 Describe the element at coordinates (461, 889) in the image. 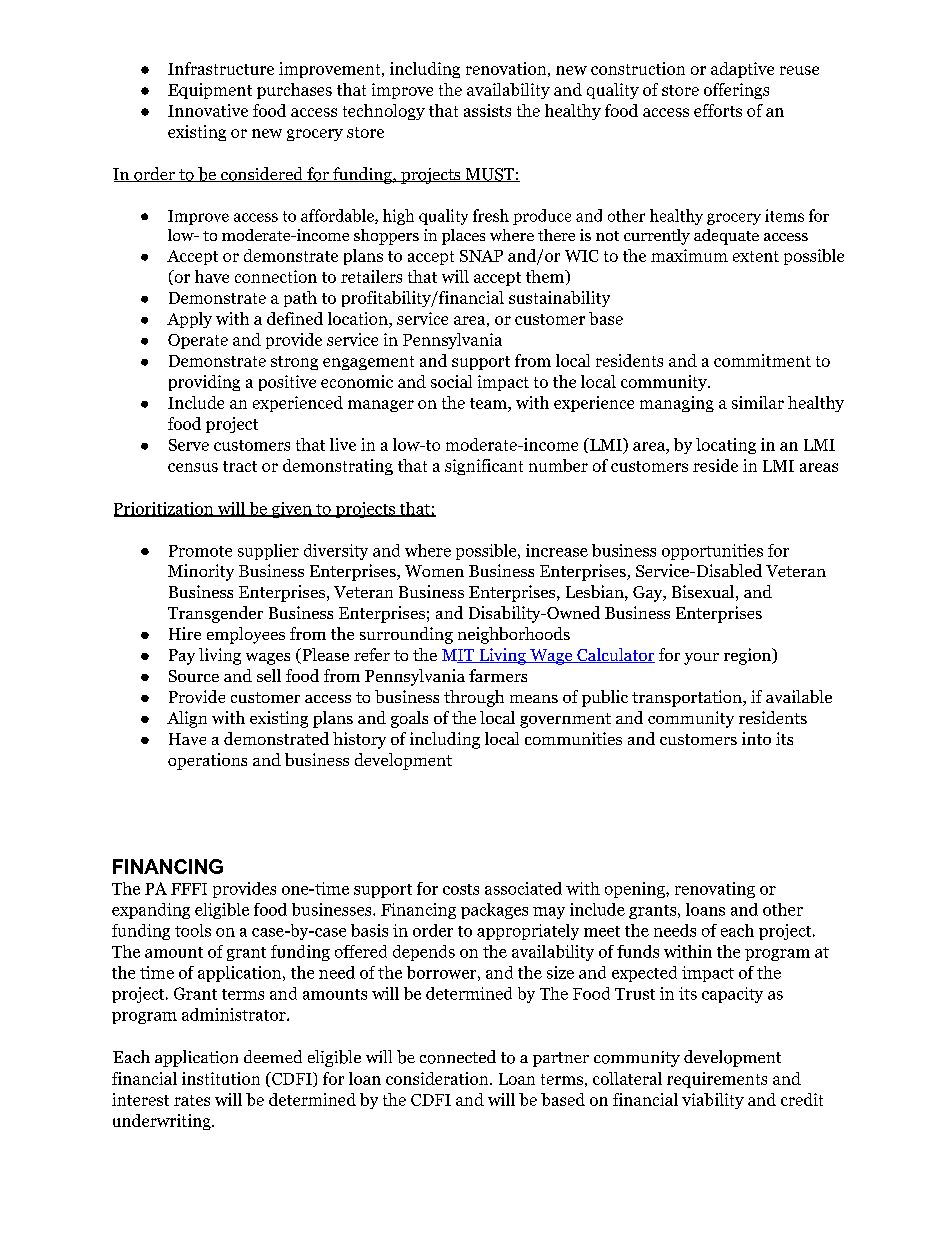

I see `costs` at that location.
